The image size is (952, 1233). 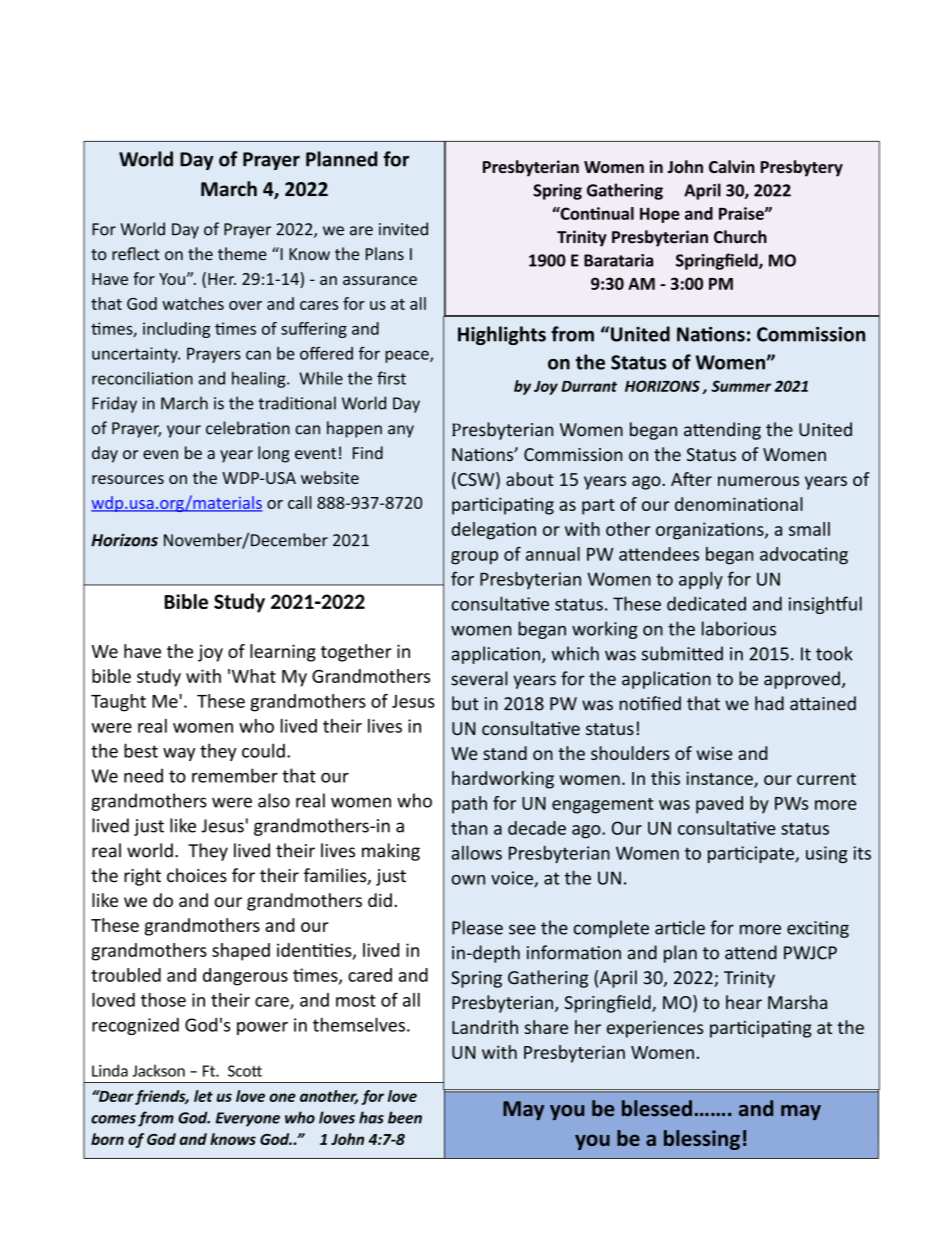 I want to click on Calvin, so click(x=732, y=166).
